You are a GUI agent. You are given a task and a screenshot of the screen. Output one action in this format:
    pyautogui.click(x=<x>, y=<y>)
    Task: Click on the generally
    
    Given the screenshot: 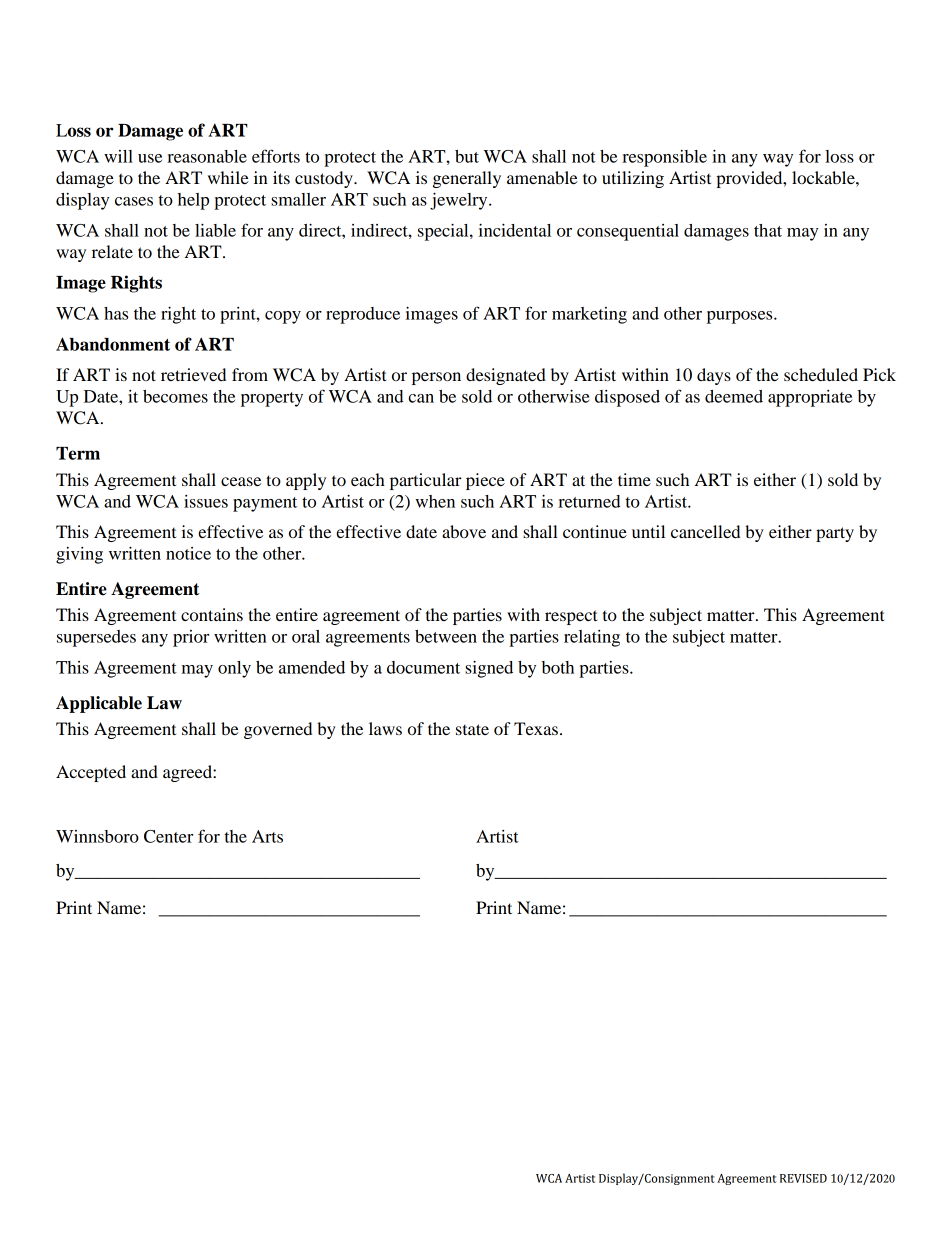 What is the action you would take?
    pyautogui.click(x=467, y=179)
